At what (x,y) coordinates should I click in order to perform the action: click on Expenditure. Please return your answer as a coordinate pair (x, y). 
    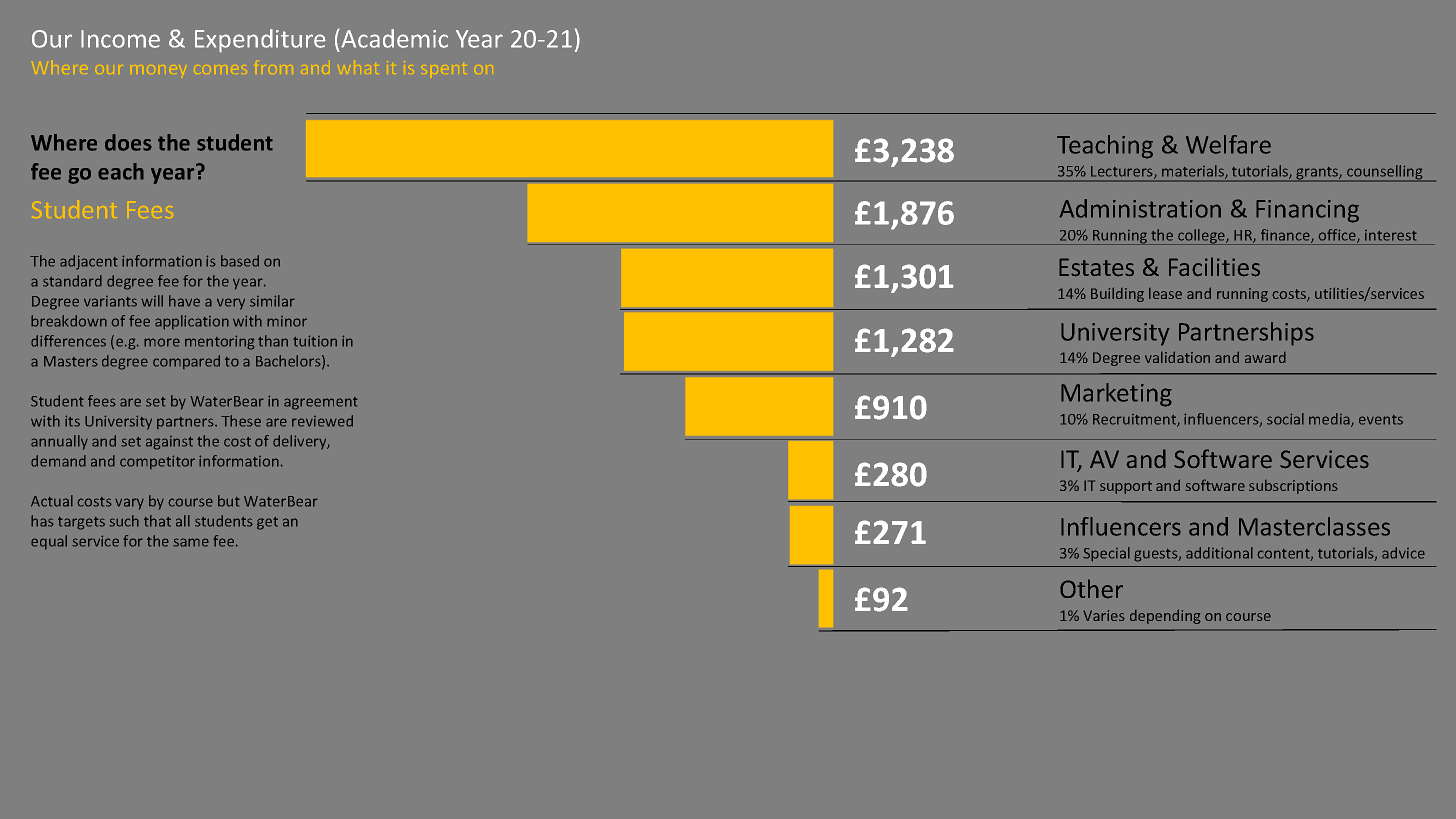
    Looking at the image, I should click on (260, 41).
